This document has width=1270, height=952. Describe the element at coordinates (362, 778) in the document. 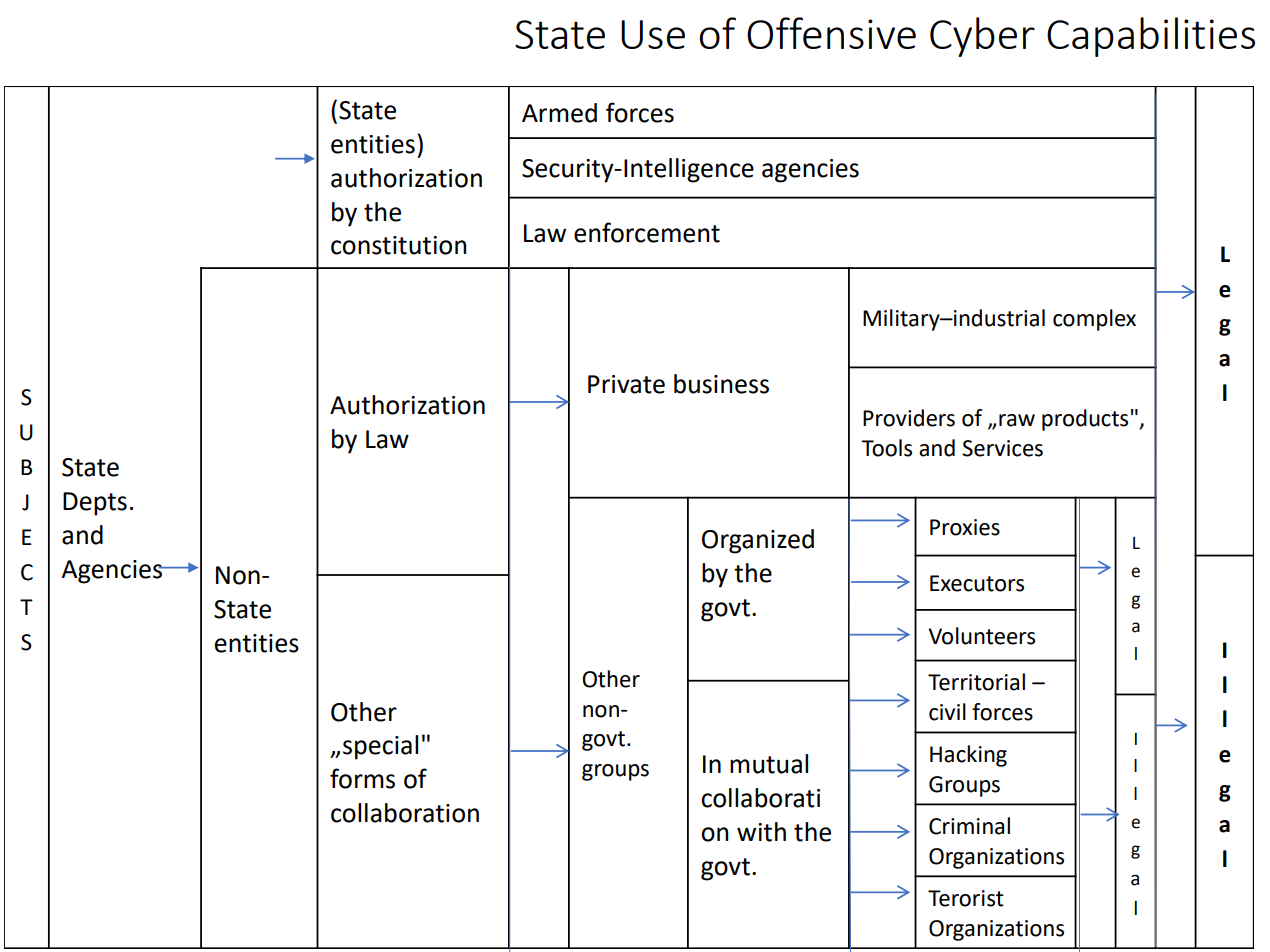

I see `forms` at that location.
